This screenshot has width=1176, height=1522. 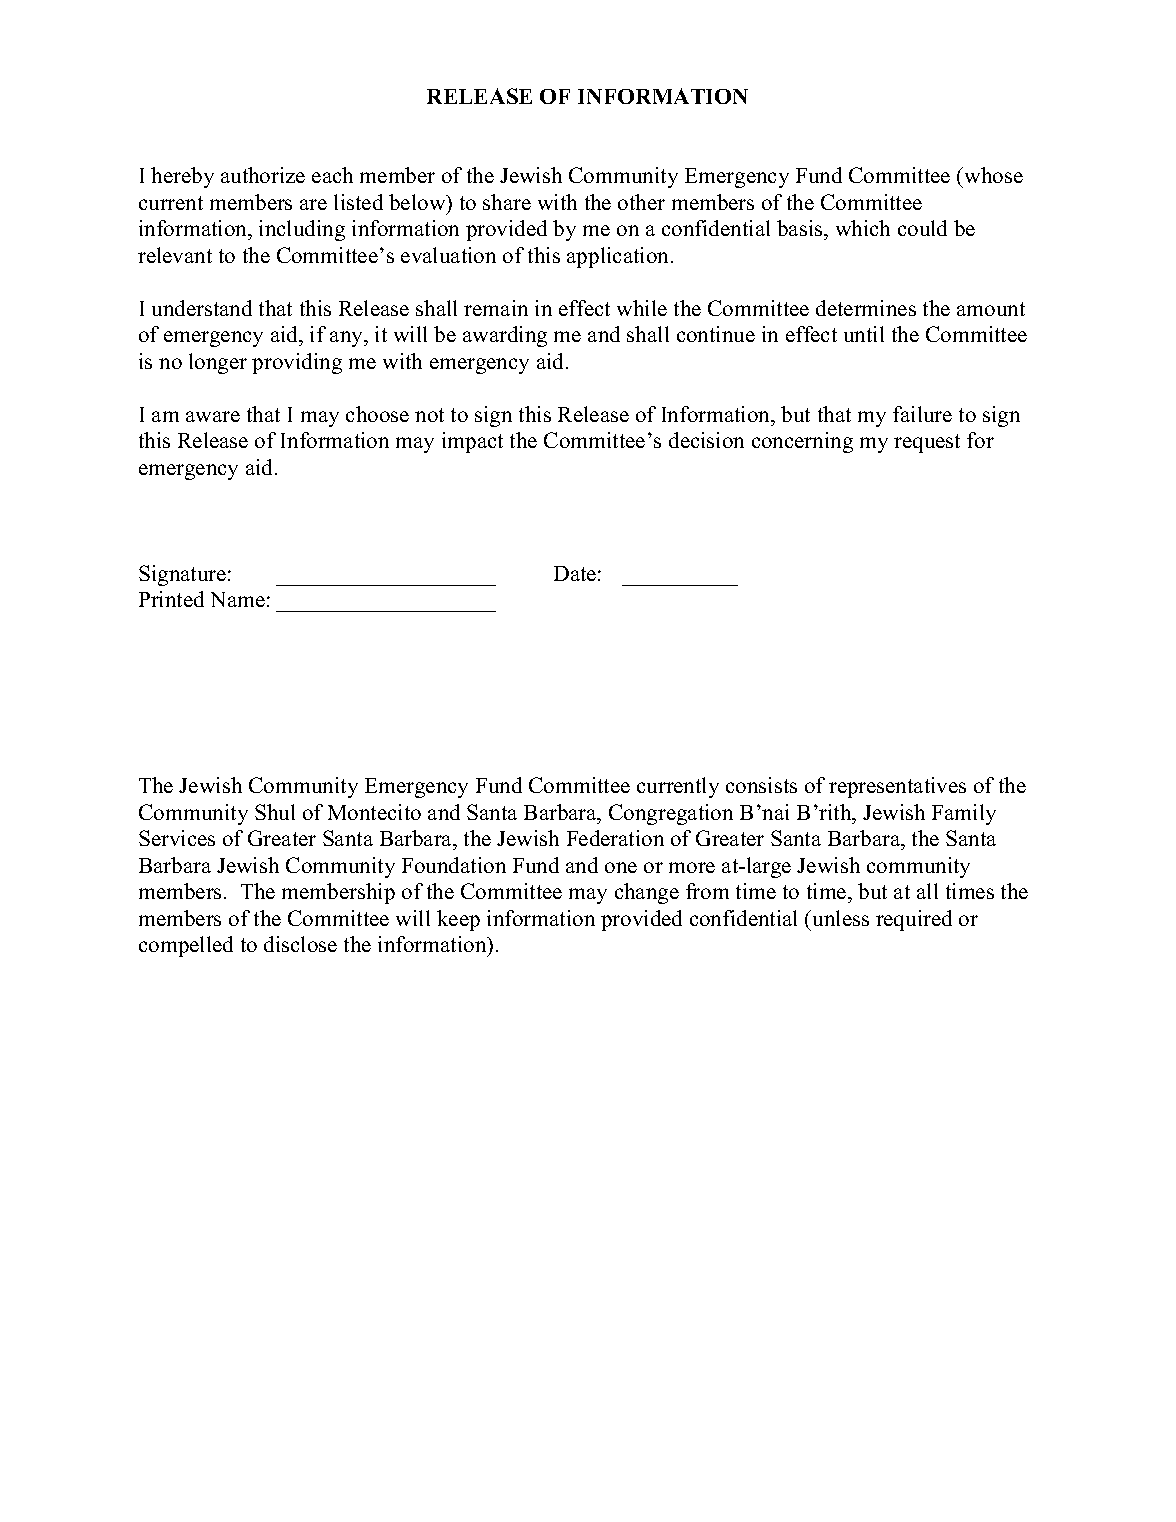 I want to click on could, so click(x=922, y=228).
